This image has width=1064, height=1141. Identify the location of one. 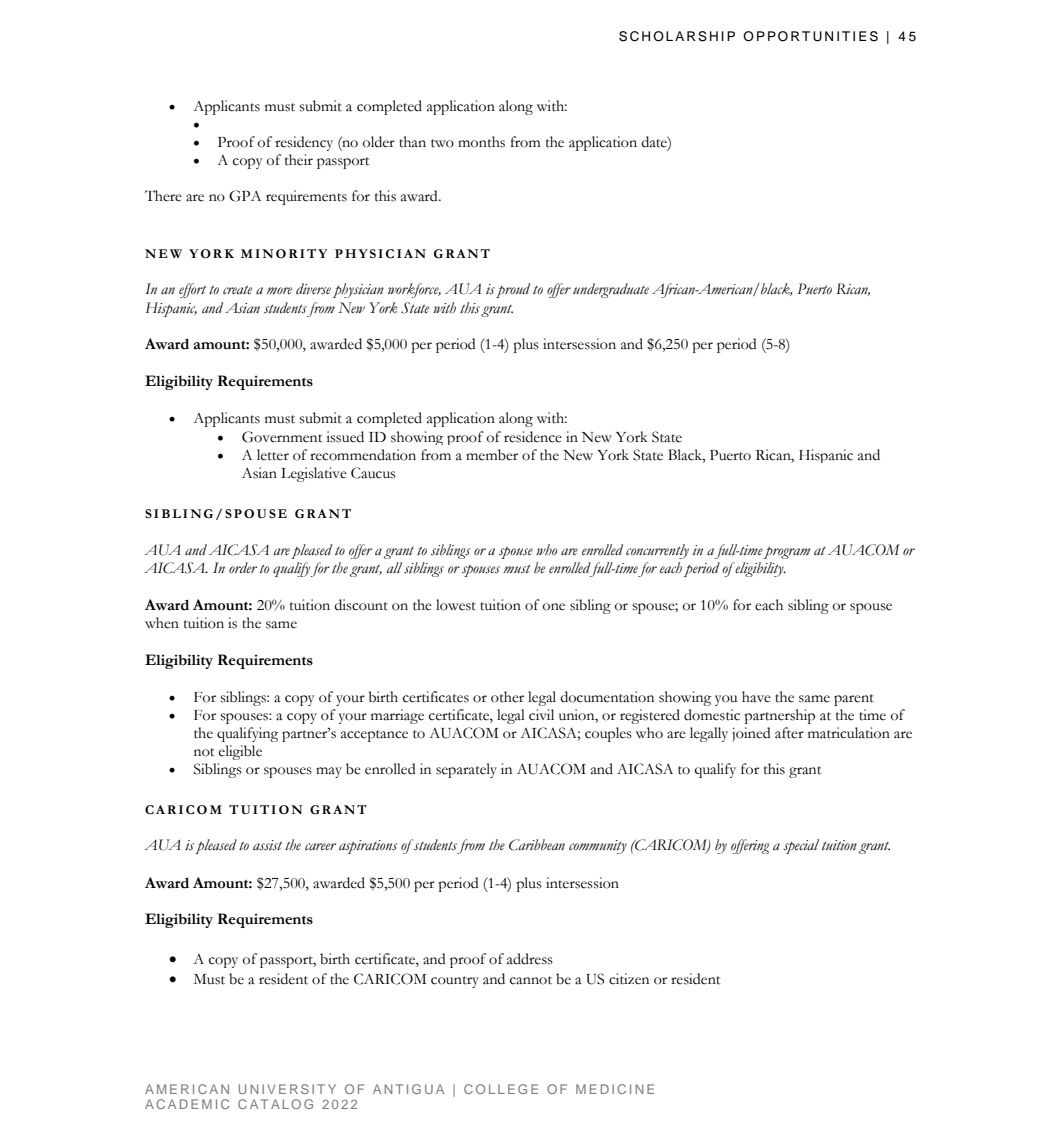
(554, 607).
